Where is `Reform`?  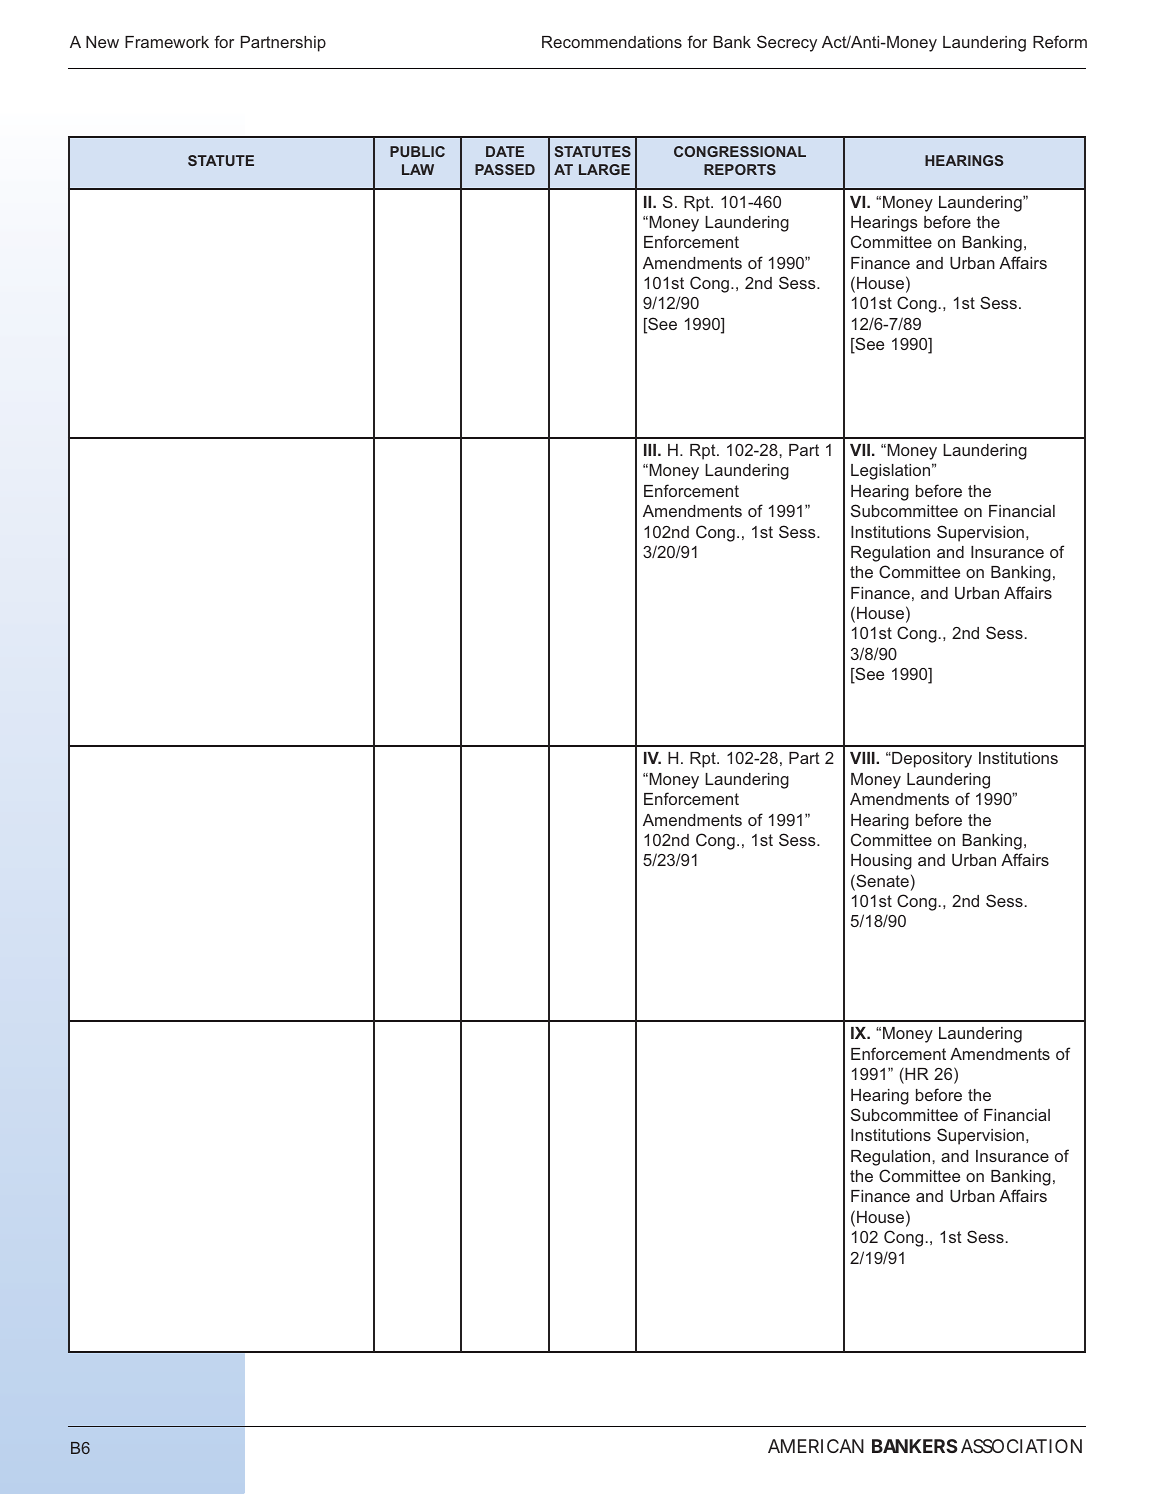 Reform is located at coordinates (1060, 41).
